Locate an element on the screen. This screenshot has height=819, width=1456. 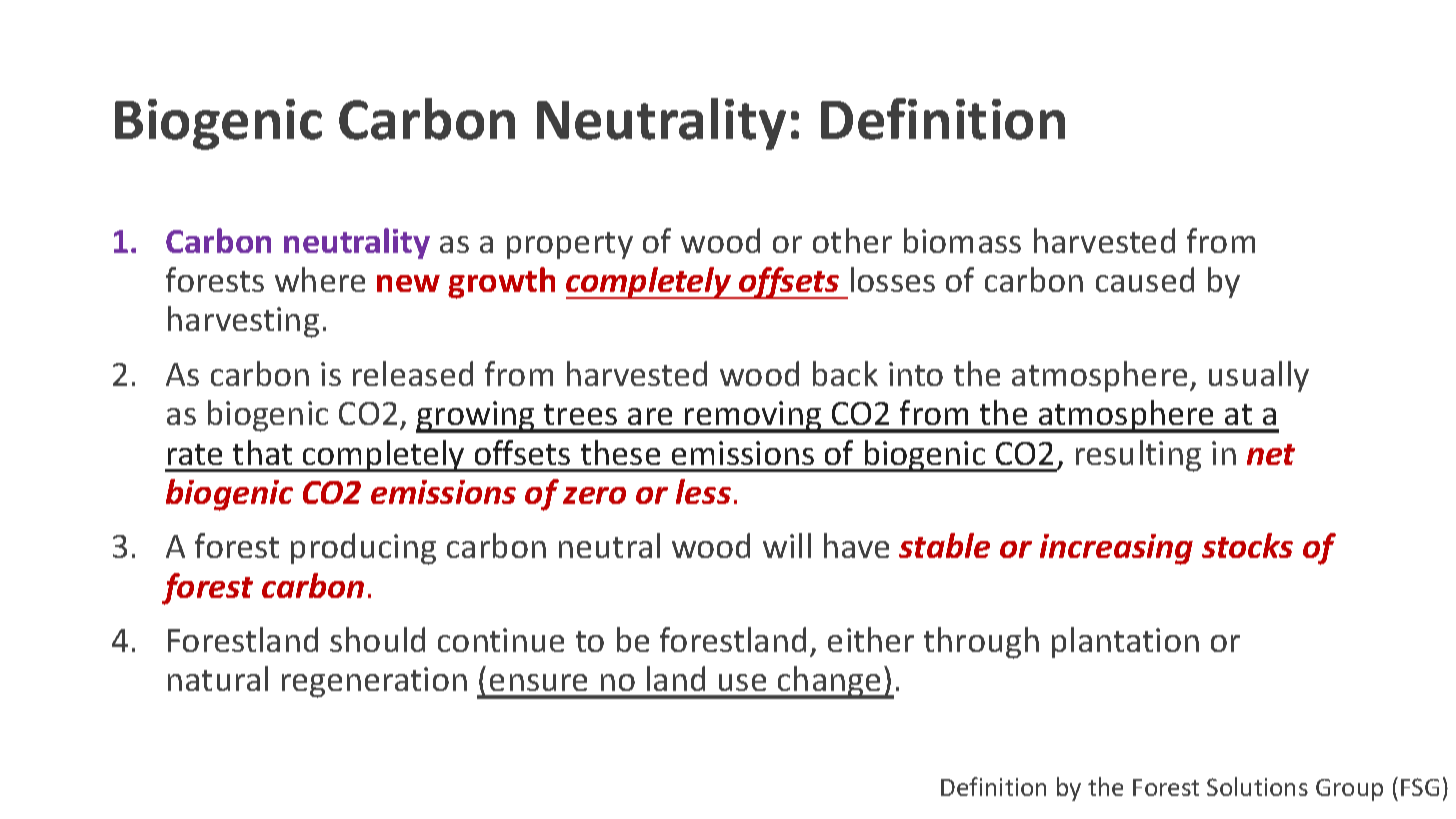
should is located at coordinates (377, 639).
